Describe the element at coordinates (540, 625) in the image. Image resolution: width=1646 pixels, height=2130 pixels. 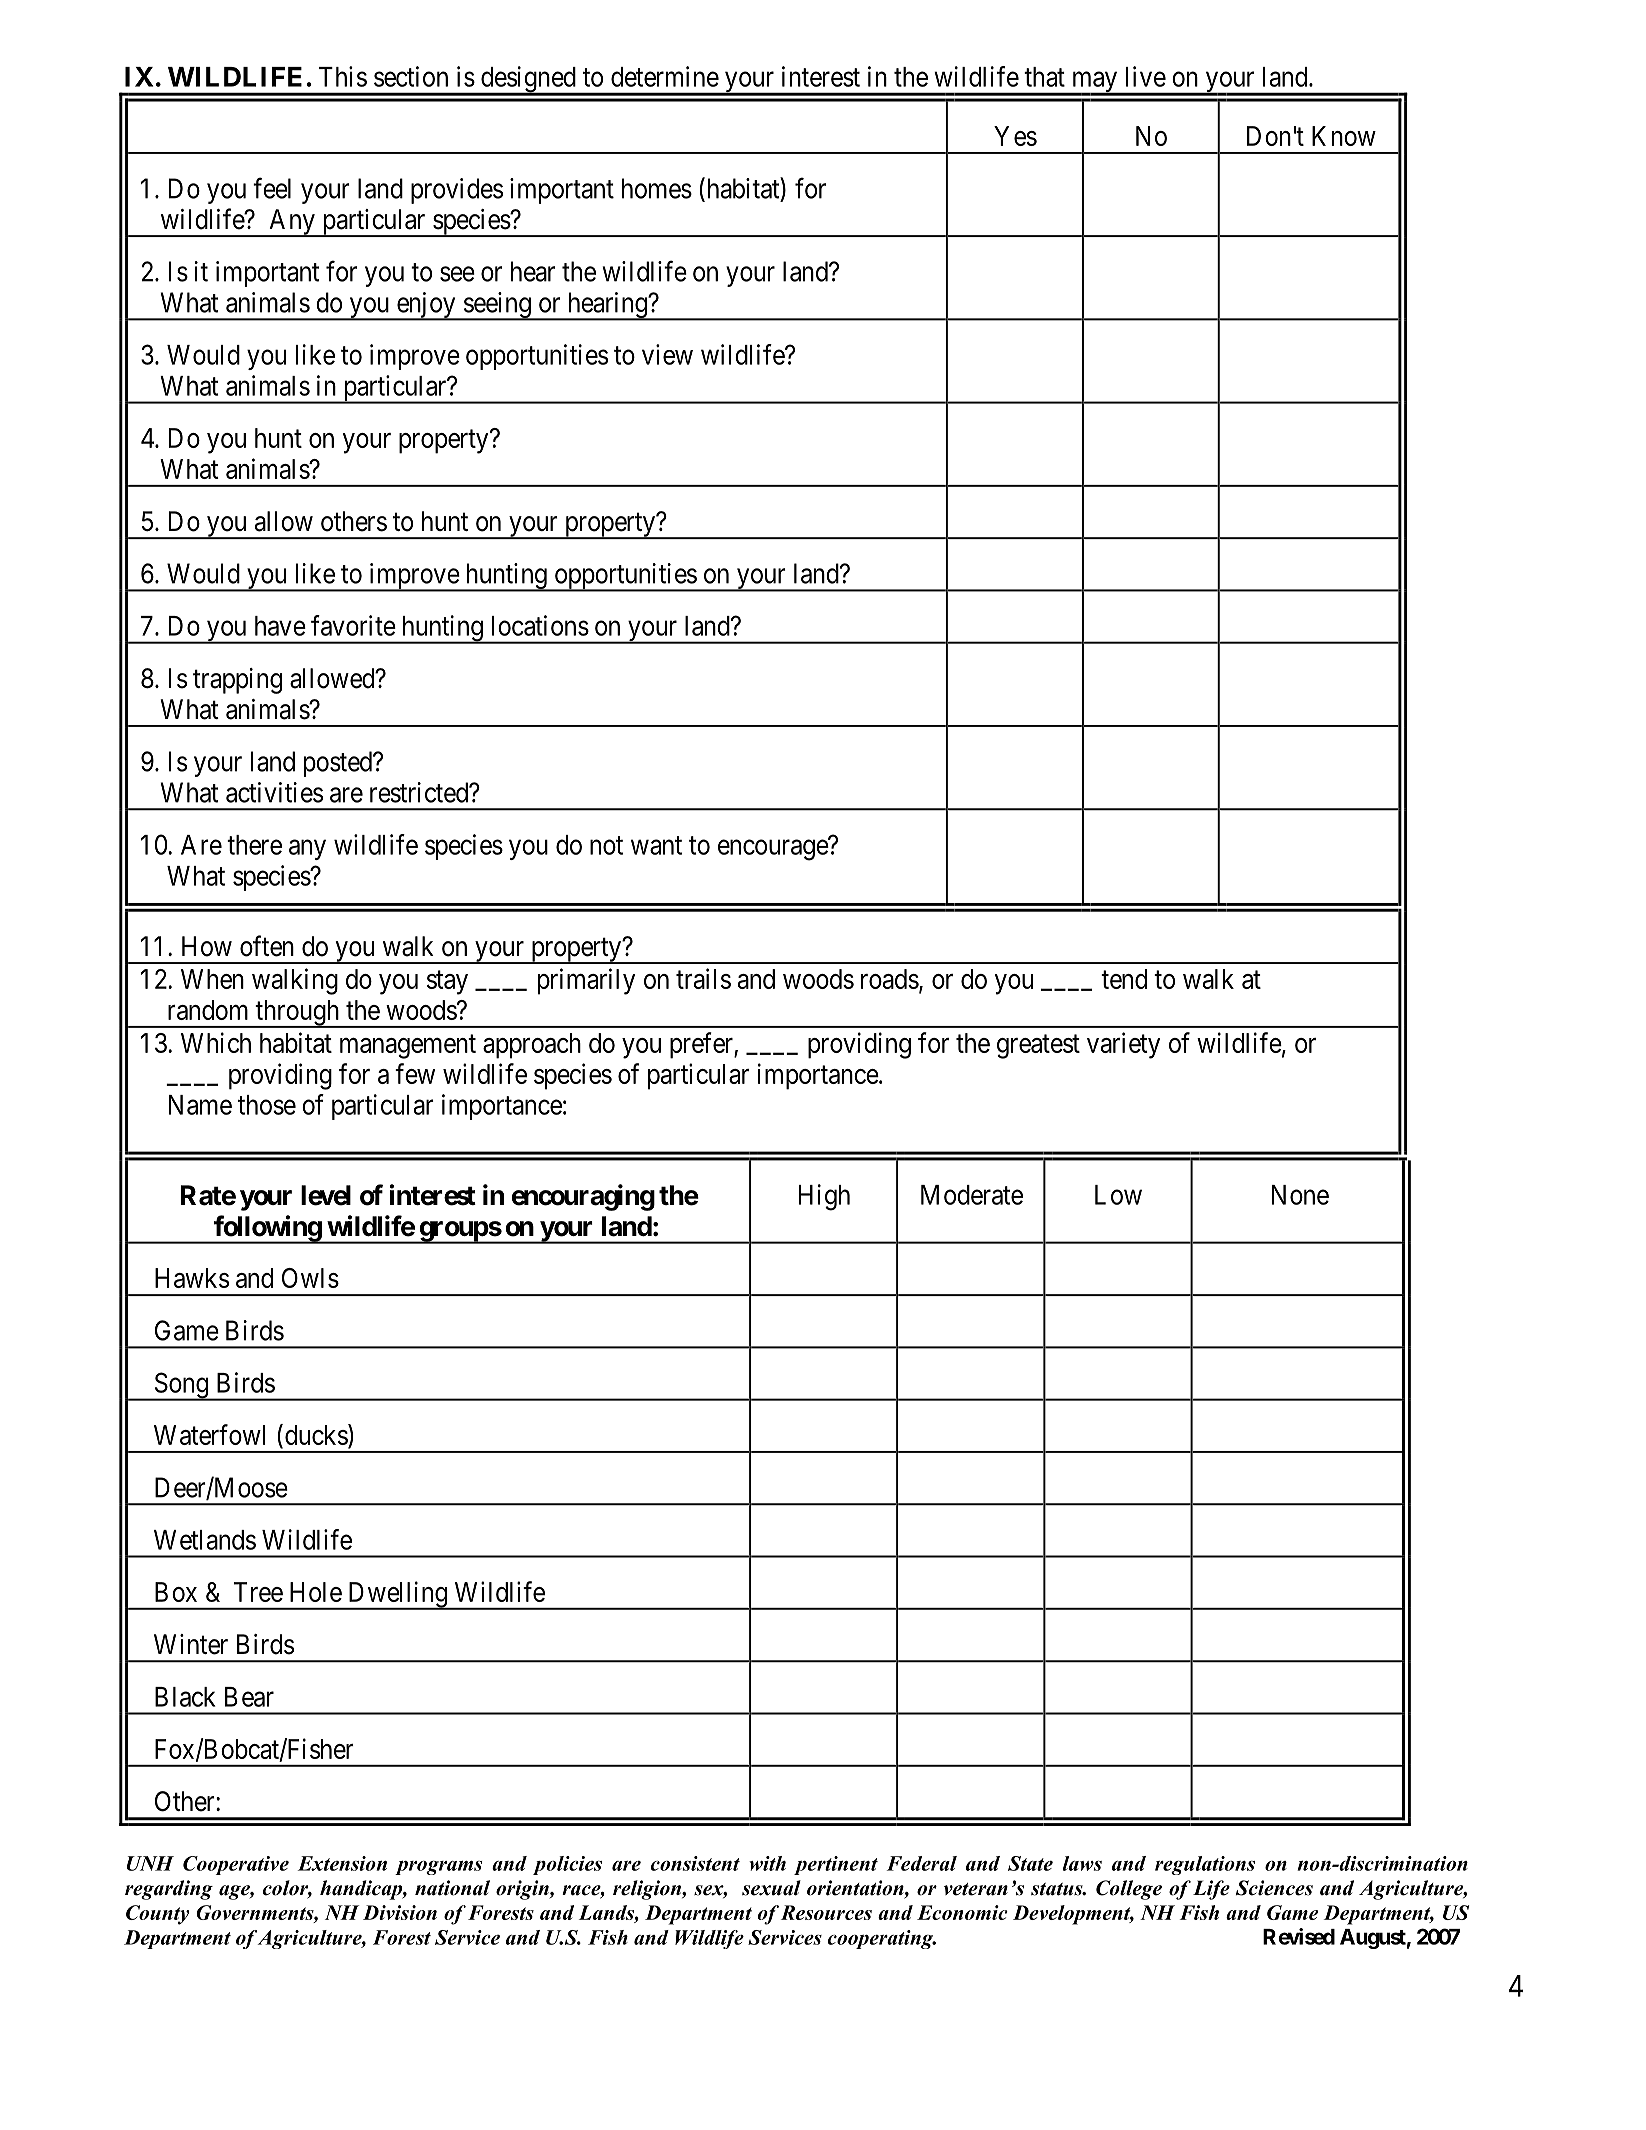
I see `locations` at that location.
